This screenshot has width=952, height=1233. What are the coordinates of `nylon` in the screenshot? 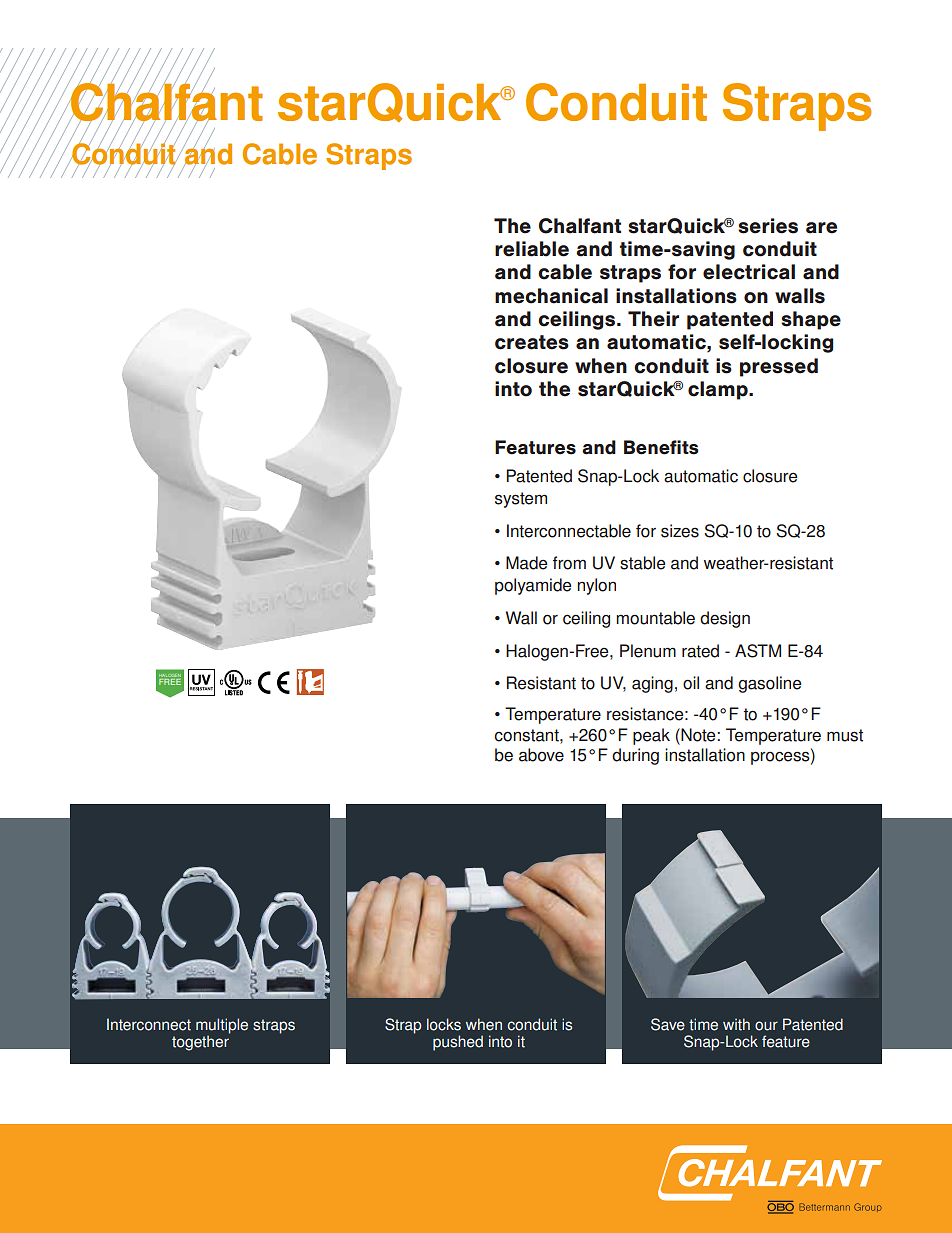 It's located at (596, 586).
